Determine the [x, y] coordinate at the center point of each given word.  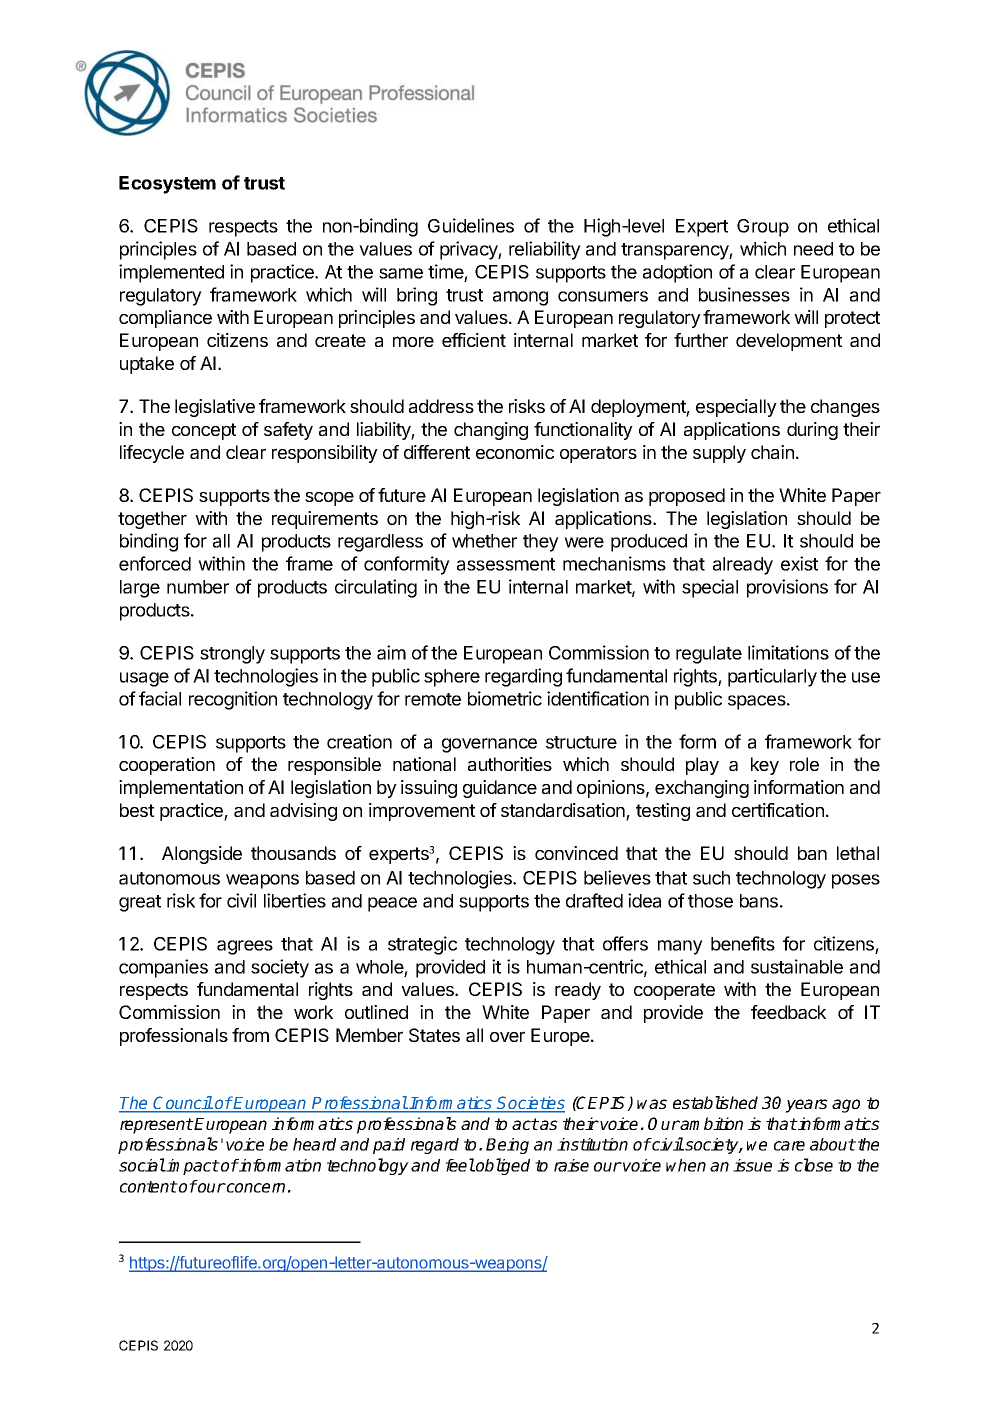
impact [192, 1167]
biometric [505, 698]
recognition [233, 700]
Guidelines [471, 225]
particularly [772, 677]
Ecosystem [167, 185]
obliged [502, 1166]
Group [763, 228]
